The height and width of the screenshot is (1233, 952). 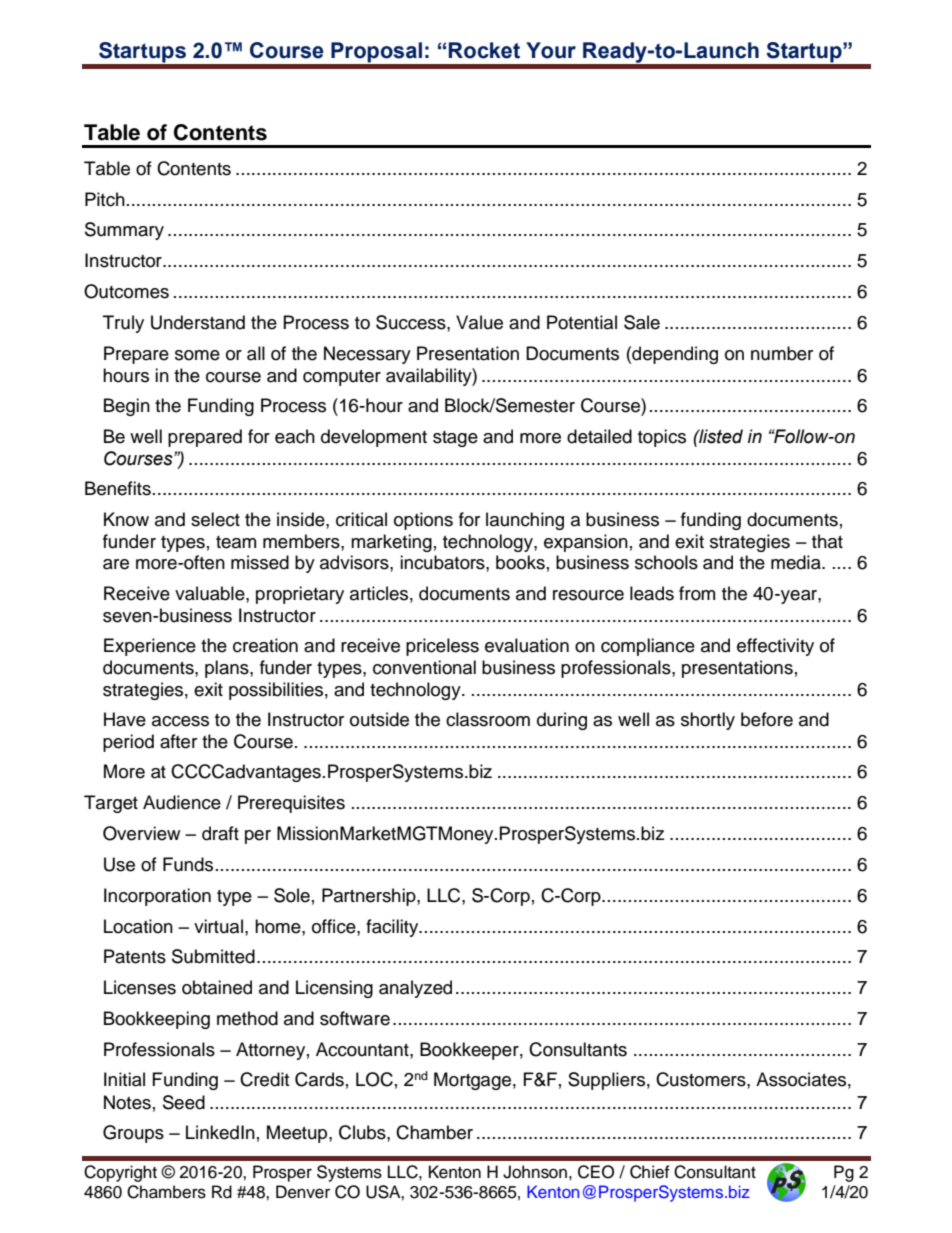 I want to click on from, so click(x=697, y=593).
